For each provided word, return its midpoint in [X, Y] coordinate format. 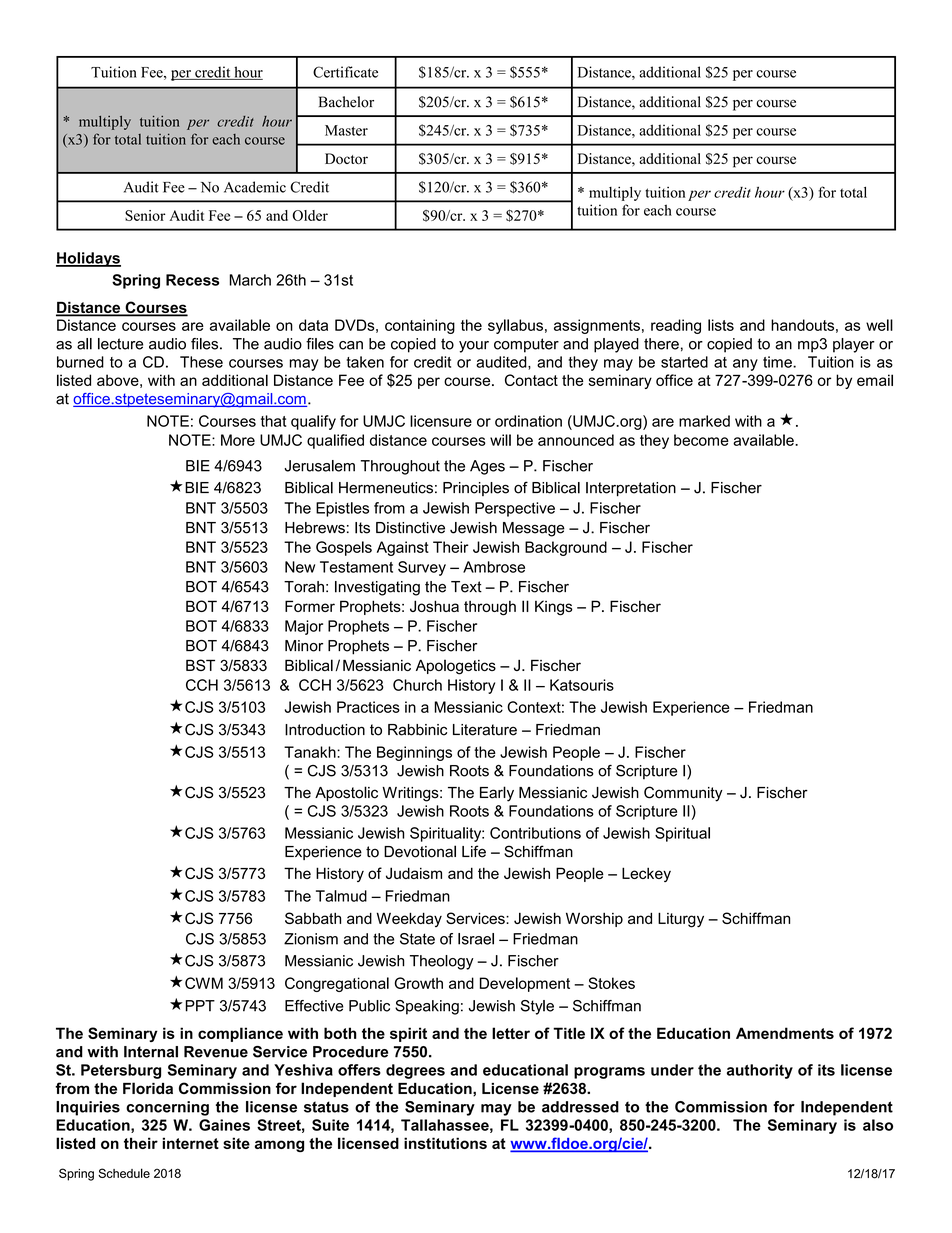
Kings [554, 608]
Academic [255, 187]
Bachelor [346, 102]
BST [200, 665]
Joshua [434, 606]
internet [190, 1143]
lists [721, 325]
